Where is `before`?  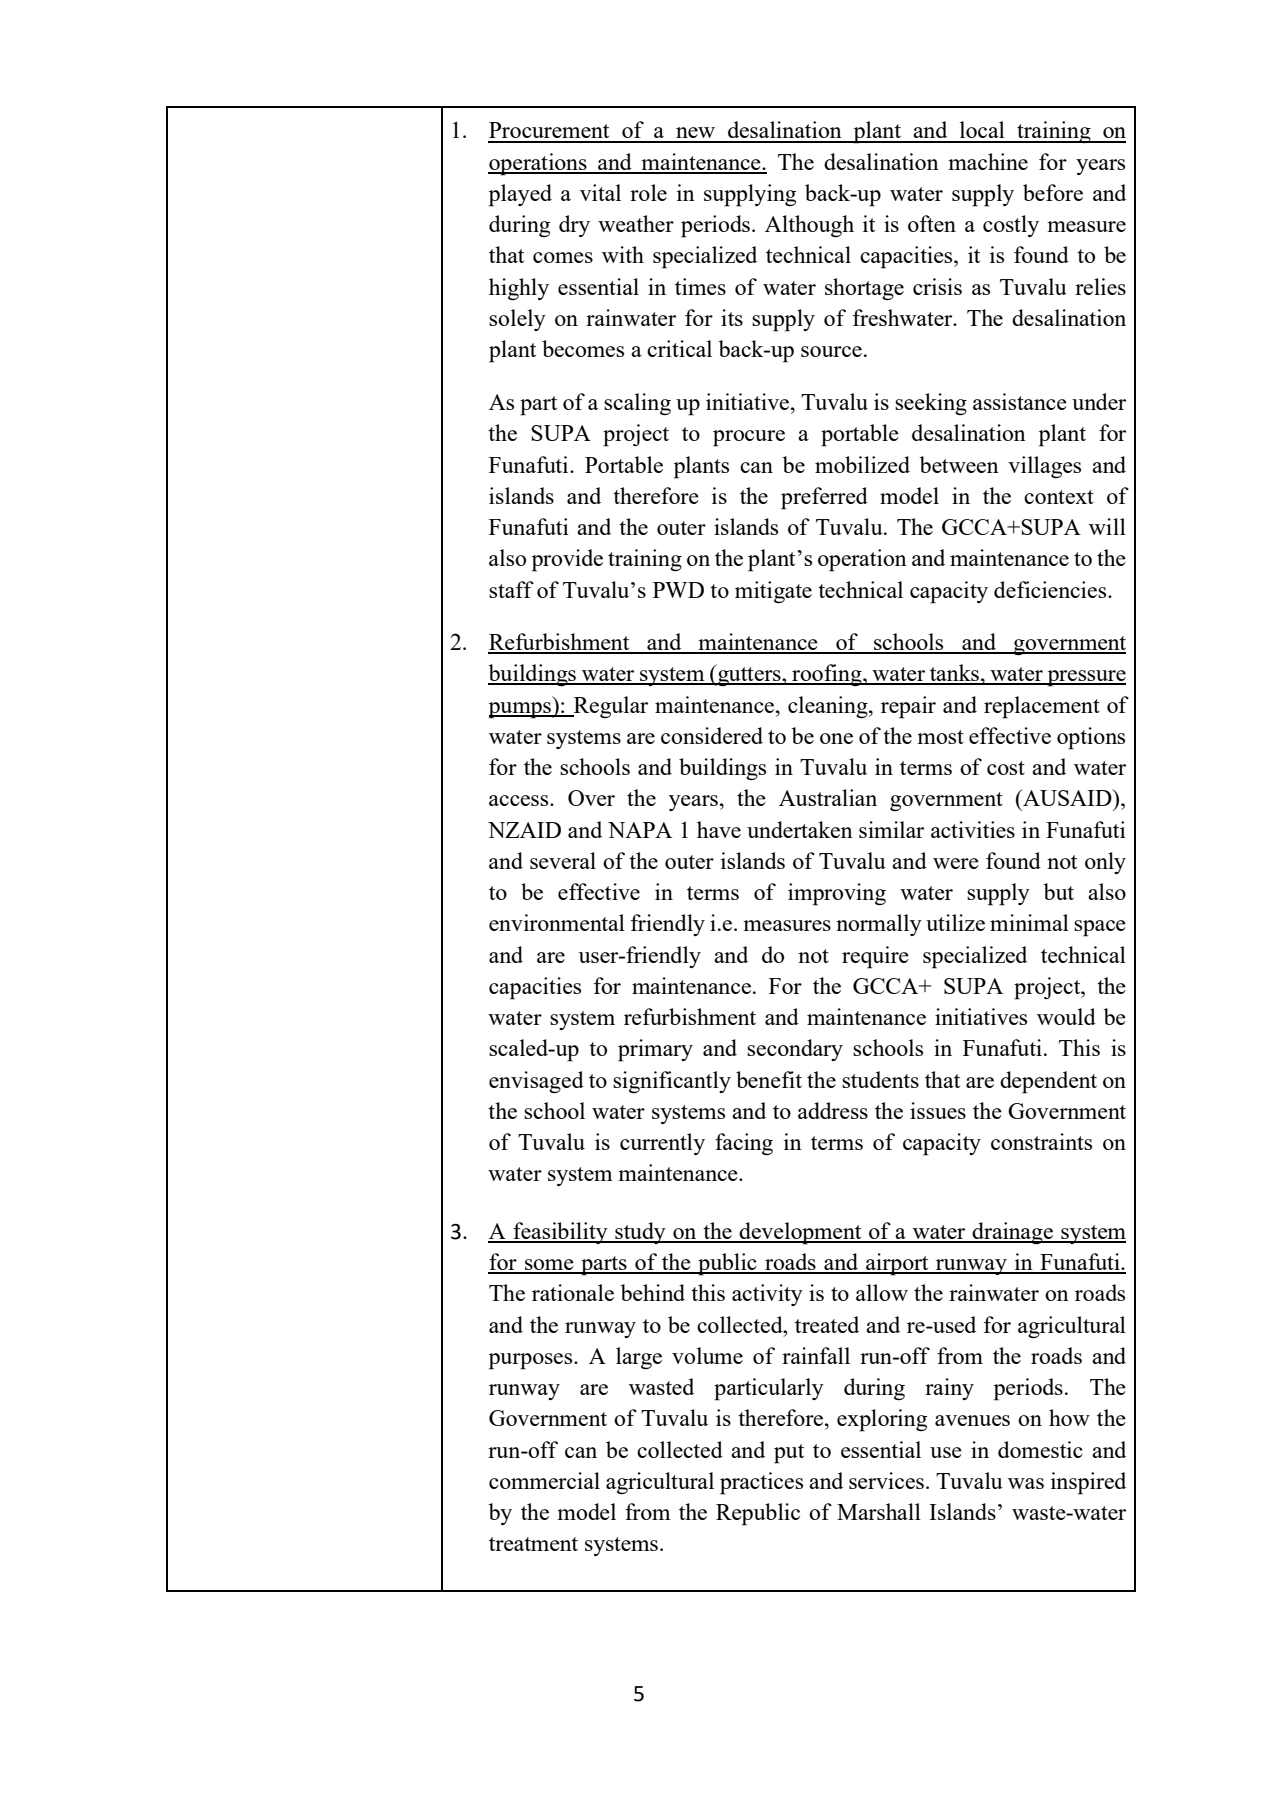 before is located at coordinates (1053, 192).
